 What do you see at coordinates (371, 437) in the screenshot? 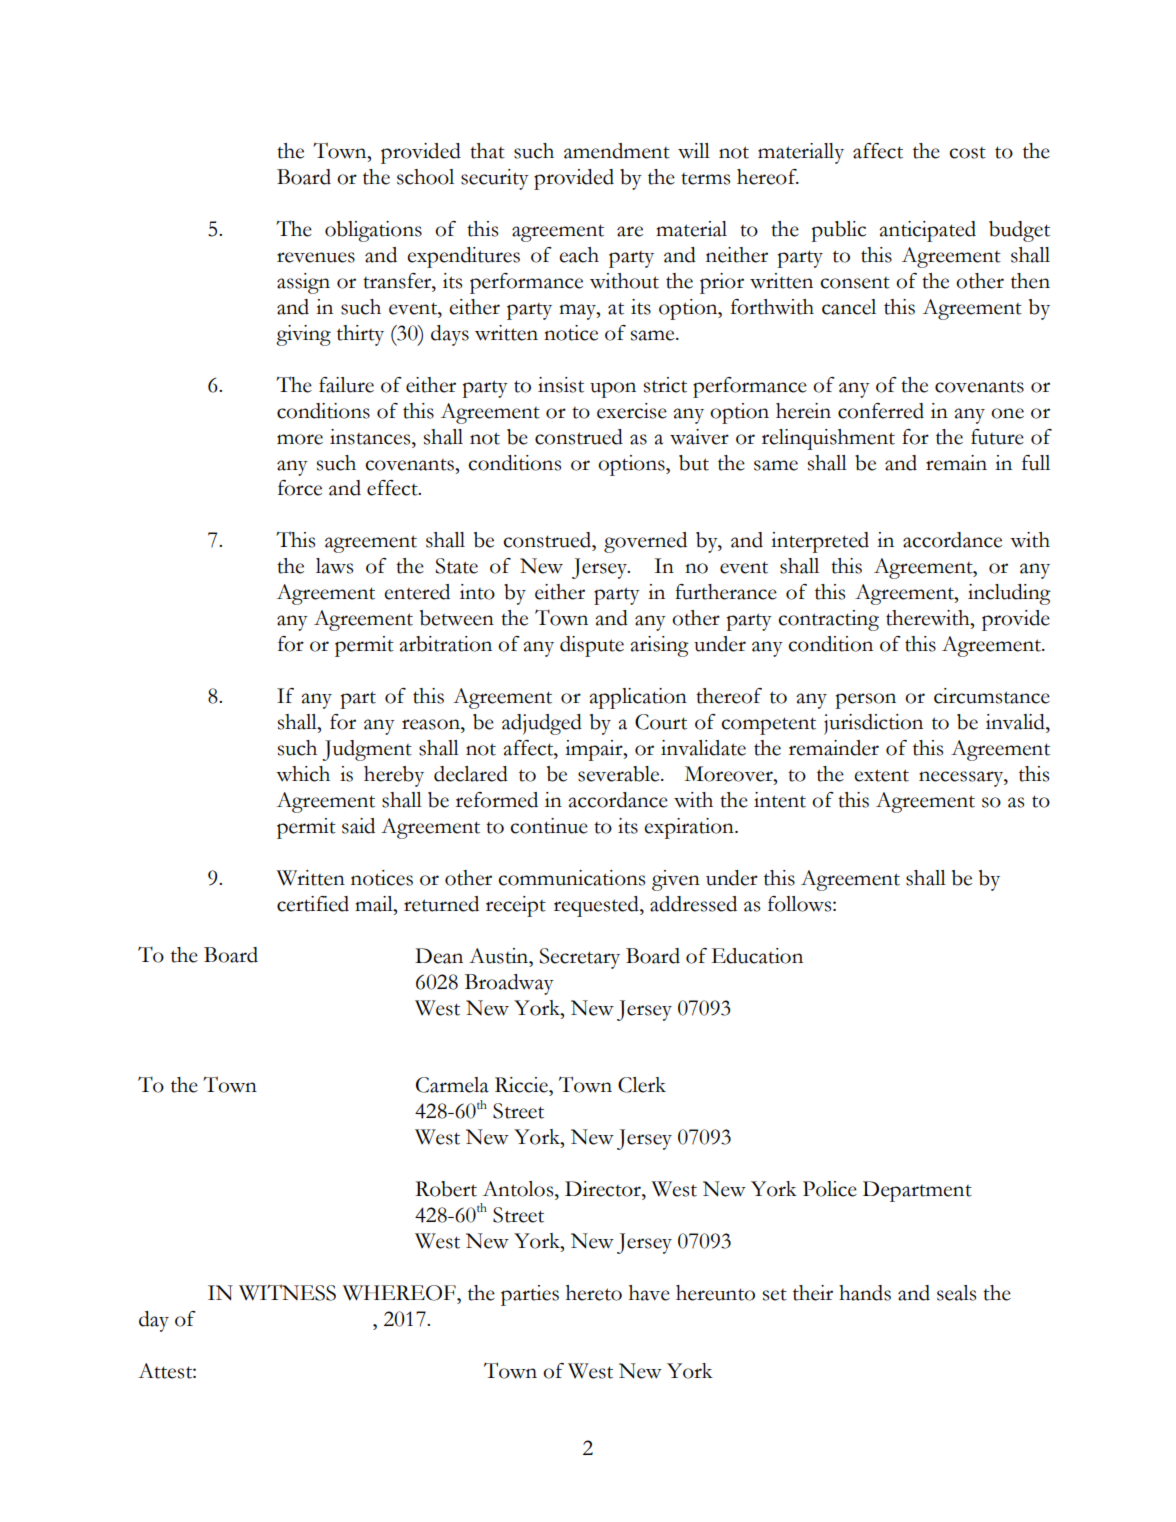
I see `instances` at bounding box center [371, 437].
